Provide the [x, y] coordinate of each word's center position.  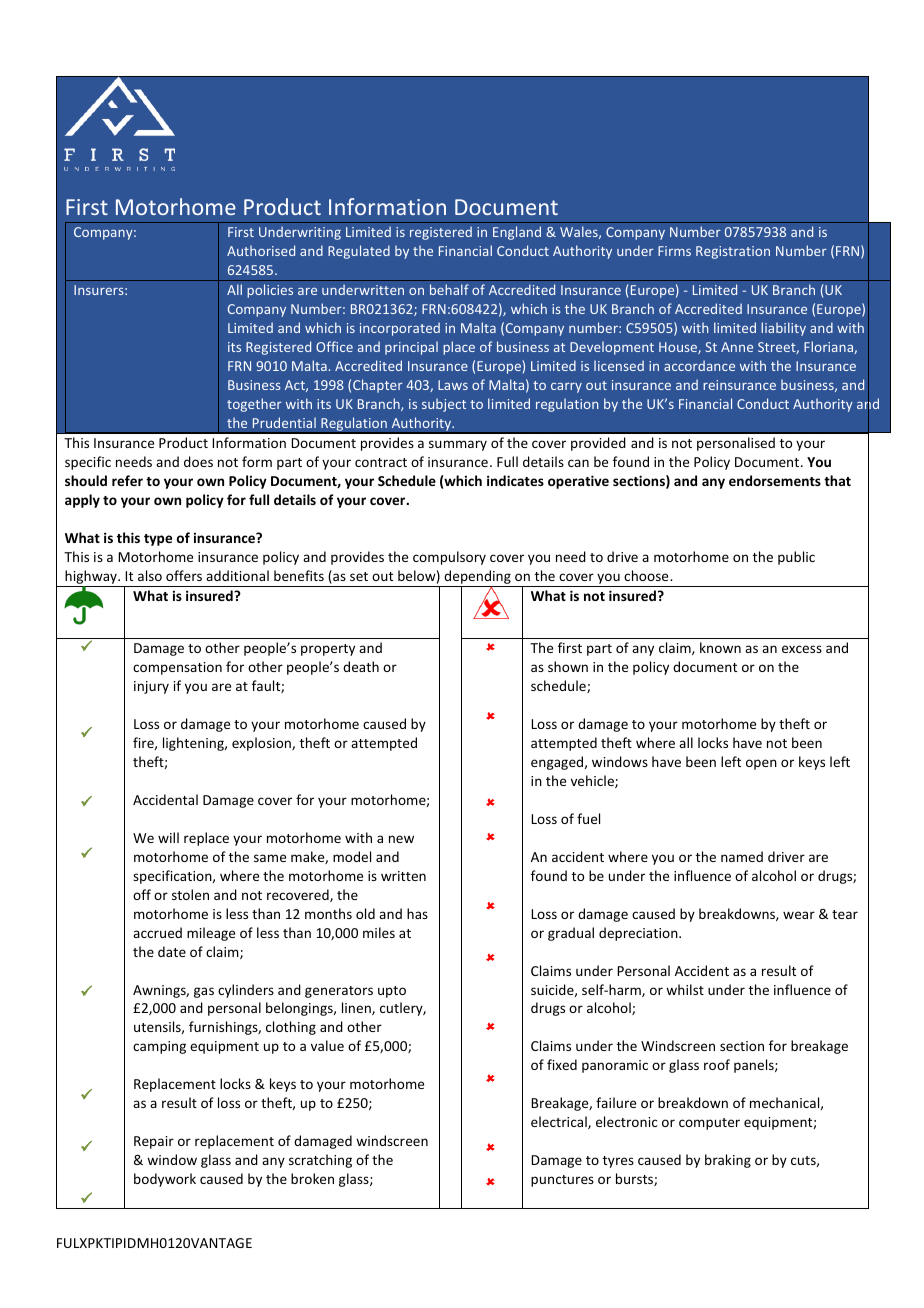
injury [151, 687]
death [361, 666]
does [198, 461]
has [417, 913]
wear [799, 915]
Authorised [261, 250]
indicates [515, 480]
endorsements [775, 480]
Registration [733, 252]
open [761, 764]
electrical [560, 1122]
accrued [157, 932]
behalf [449, 289]
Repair [154, 1142]
